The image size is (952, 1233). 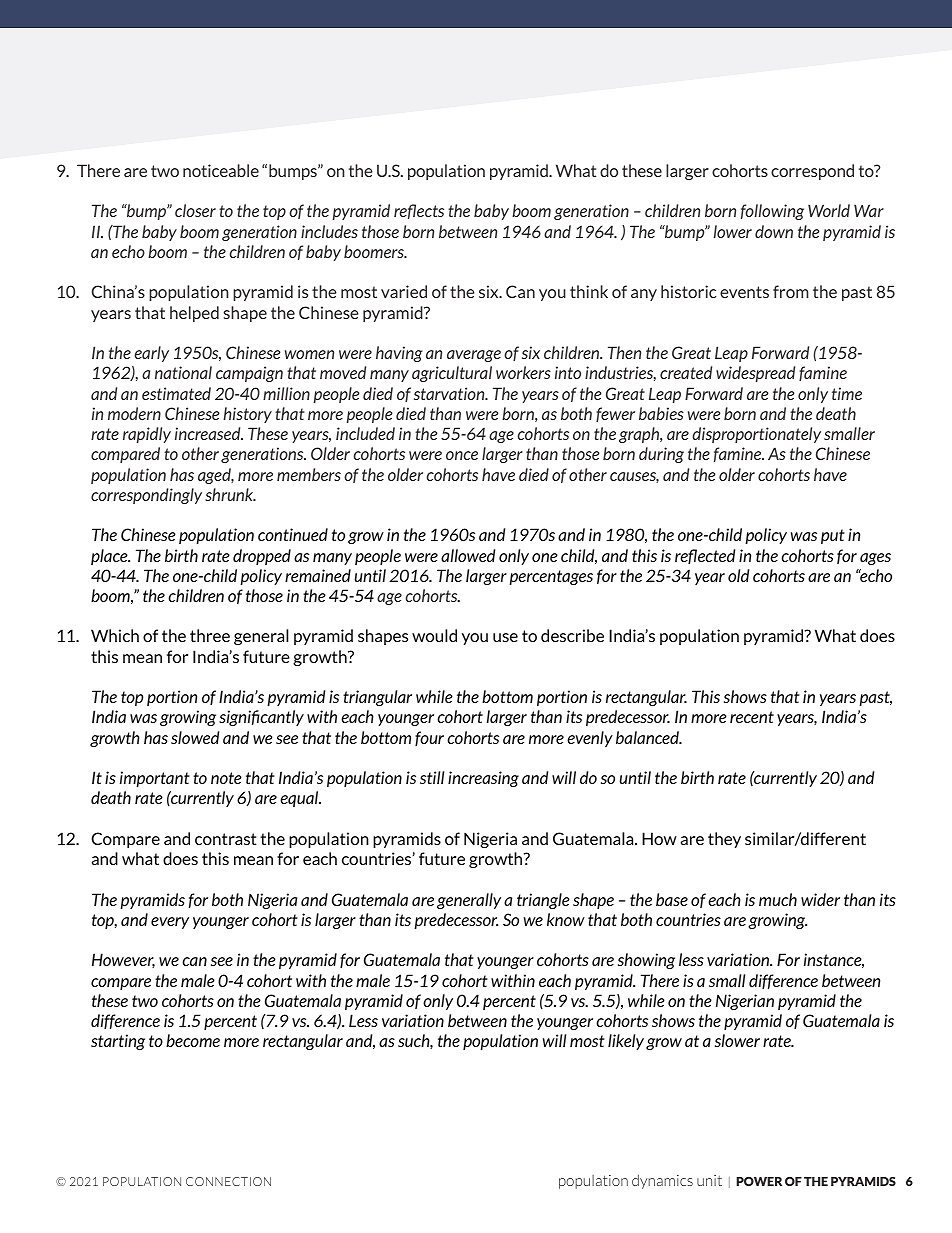 I want to click on increasing, so click(x=483, y=779).
